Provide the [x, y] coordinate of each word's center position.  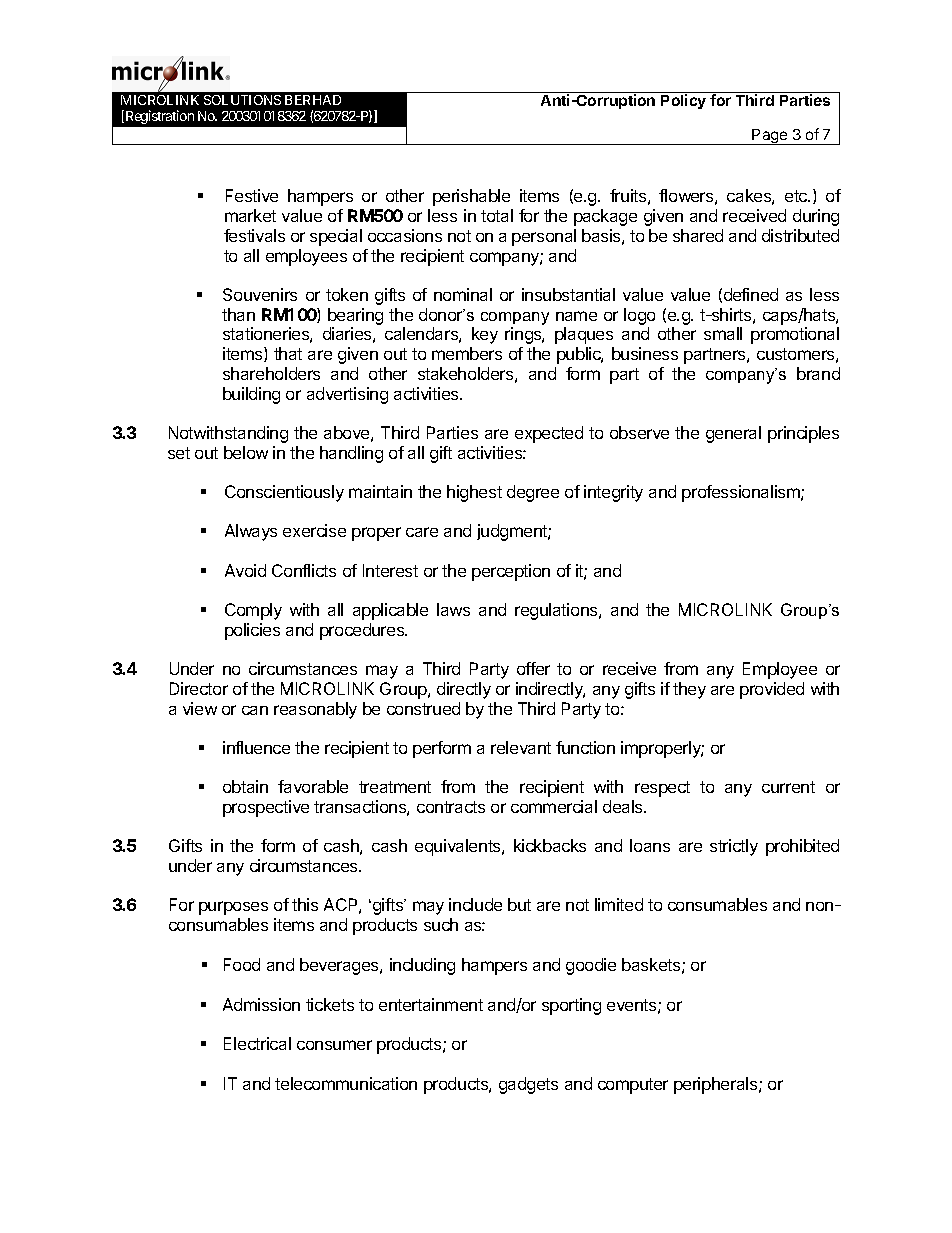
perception [511, 572]
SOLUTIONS [242, 100]
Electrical [257, 1043]
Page [770, 137]
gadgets [528, 1085]
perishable [471, 197]
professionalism [742, 493]
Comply [253, 611]
